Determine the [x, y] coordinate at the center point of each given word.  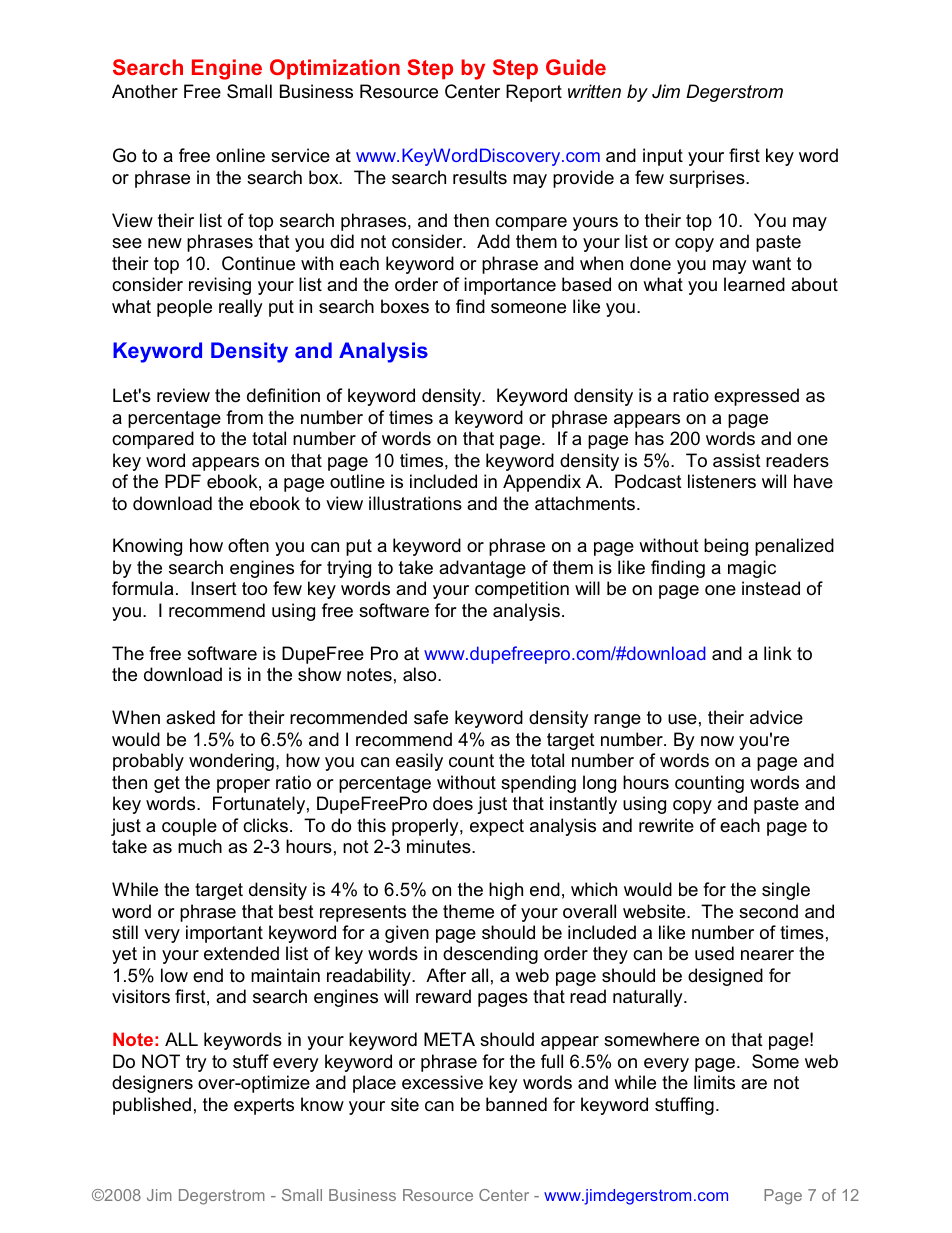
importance [510, 286]
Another [145, 91]
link [778, 653]
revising [220, 286]
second [768, 911]
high [506, 891]
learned [754, 284]
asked [190, 717]
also [421, 674]
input [663, 157]
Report [534, 93]
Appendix [542, 483]
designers [152, 1084]
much [200, 846]
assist [737, 460]
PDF [183, 481]
